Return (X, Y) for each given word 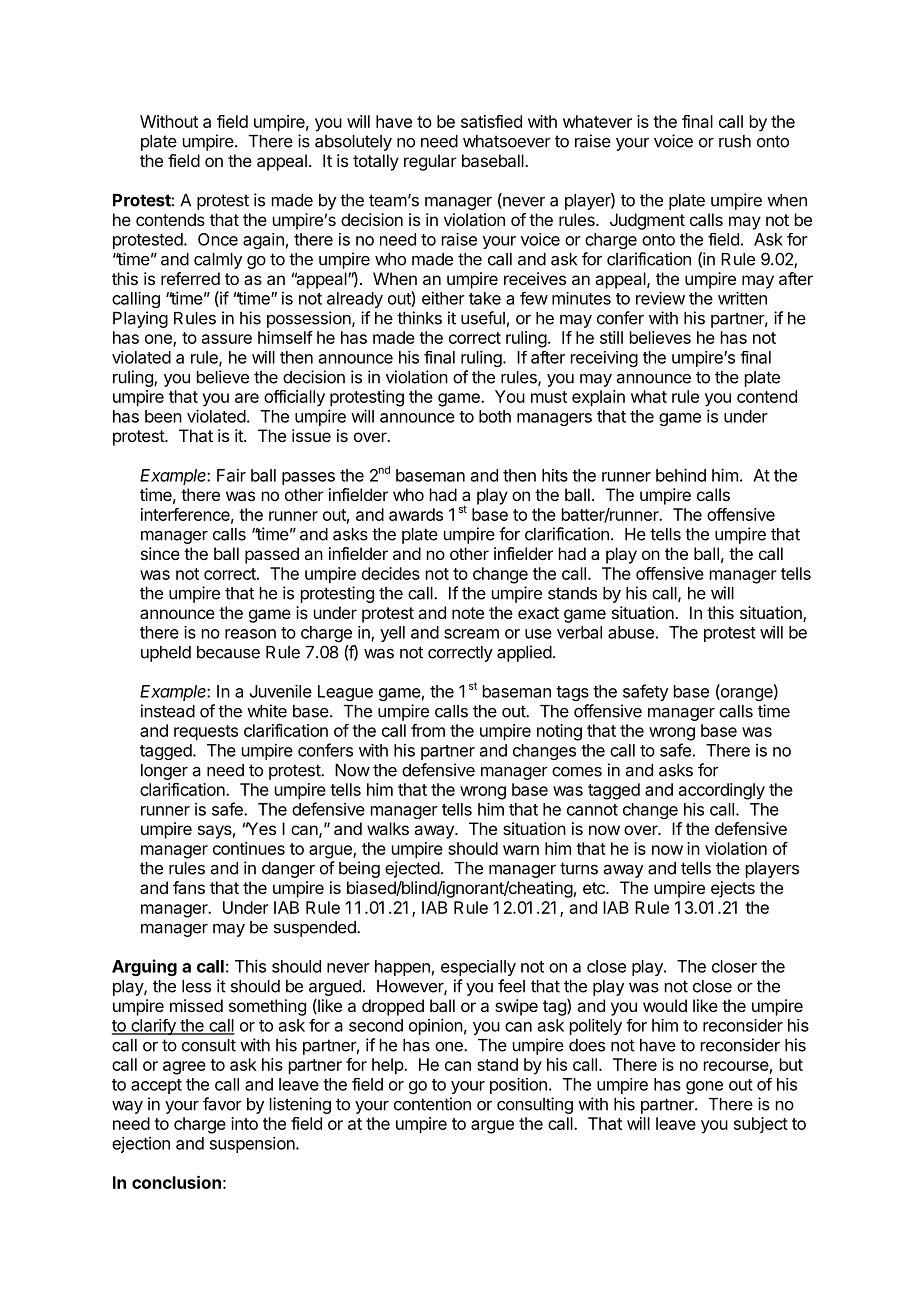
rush (735, 141)
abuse (631, 632)
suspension (252, 1144)
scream (471, 634)
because (228, 652)
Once (218, 239)
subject (761, 1125)
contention (432, 1104)
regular (430, 162)
